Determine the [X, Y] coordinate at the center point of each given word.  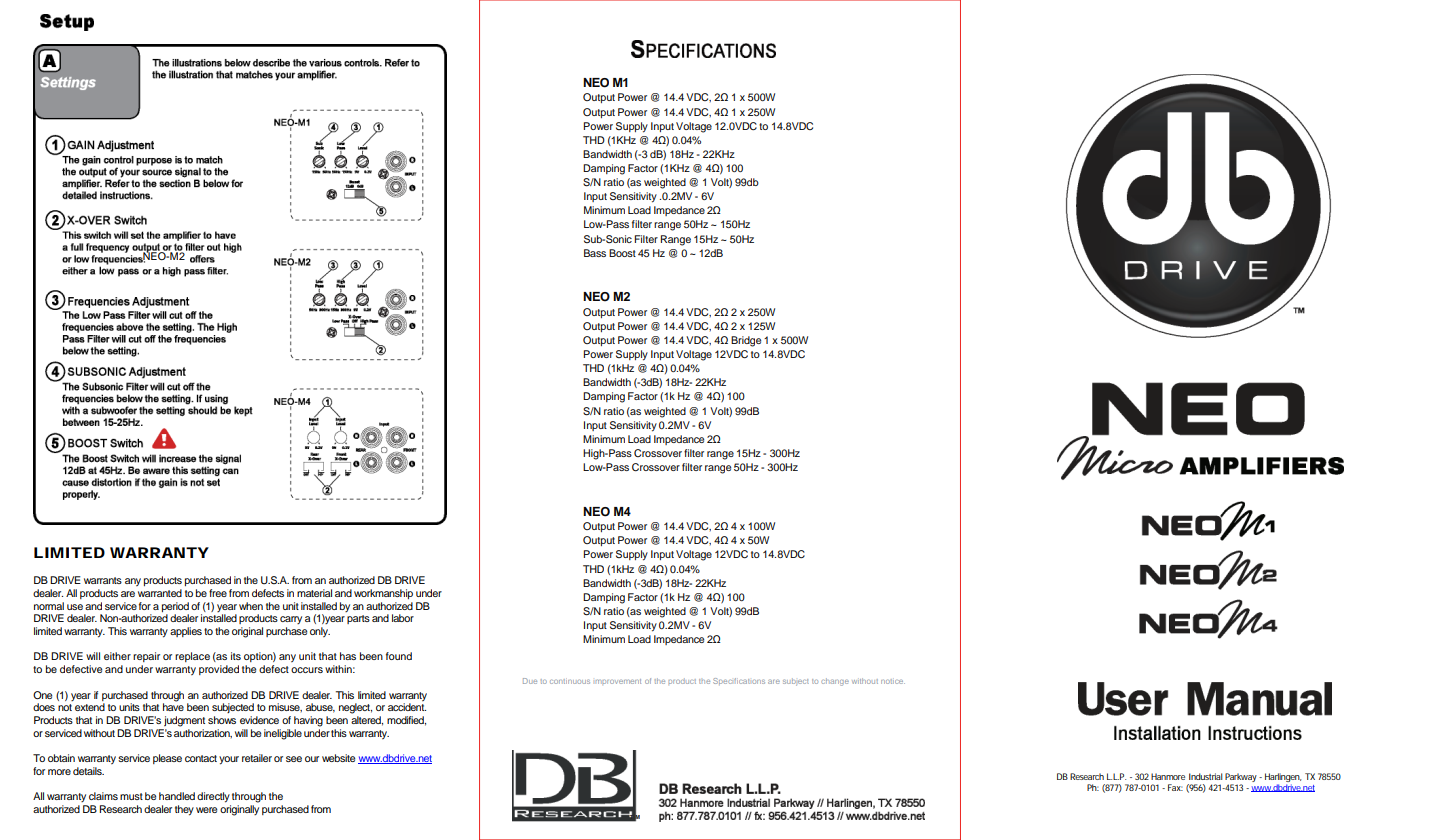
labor [403, 618]
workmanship [383, 594]
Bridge [746, 341]
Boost [622, 253]
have [173, 706]
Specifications [739, 681]
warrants [103, 580]
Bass [595, 253]
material [314, 593]
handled [177, 796]
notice [893, 681]
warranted [160, 593]
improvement [618, 681]
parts [358, 619]
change [835, 682]
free [218, 593]
